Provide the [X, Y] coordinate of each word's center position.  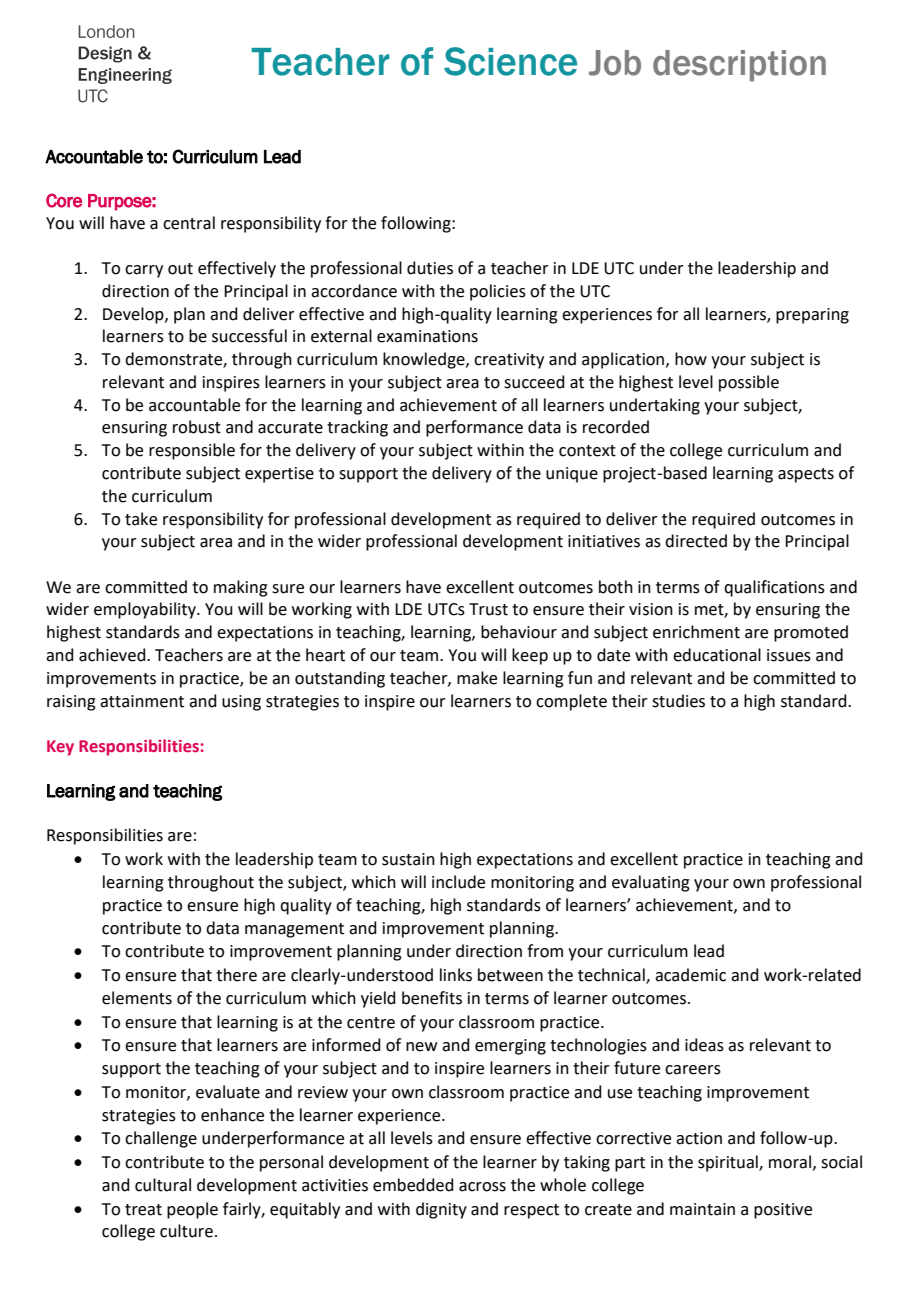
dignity [441, 1210]
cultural [163, 1185]
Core [64, 200]
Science [510, 61]
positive [783, 1211]
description [739, 66]
